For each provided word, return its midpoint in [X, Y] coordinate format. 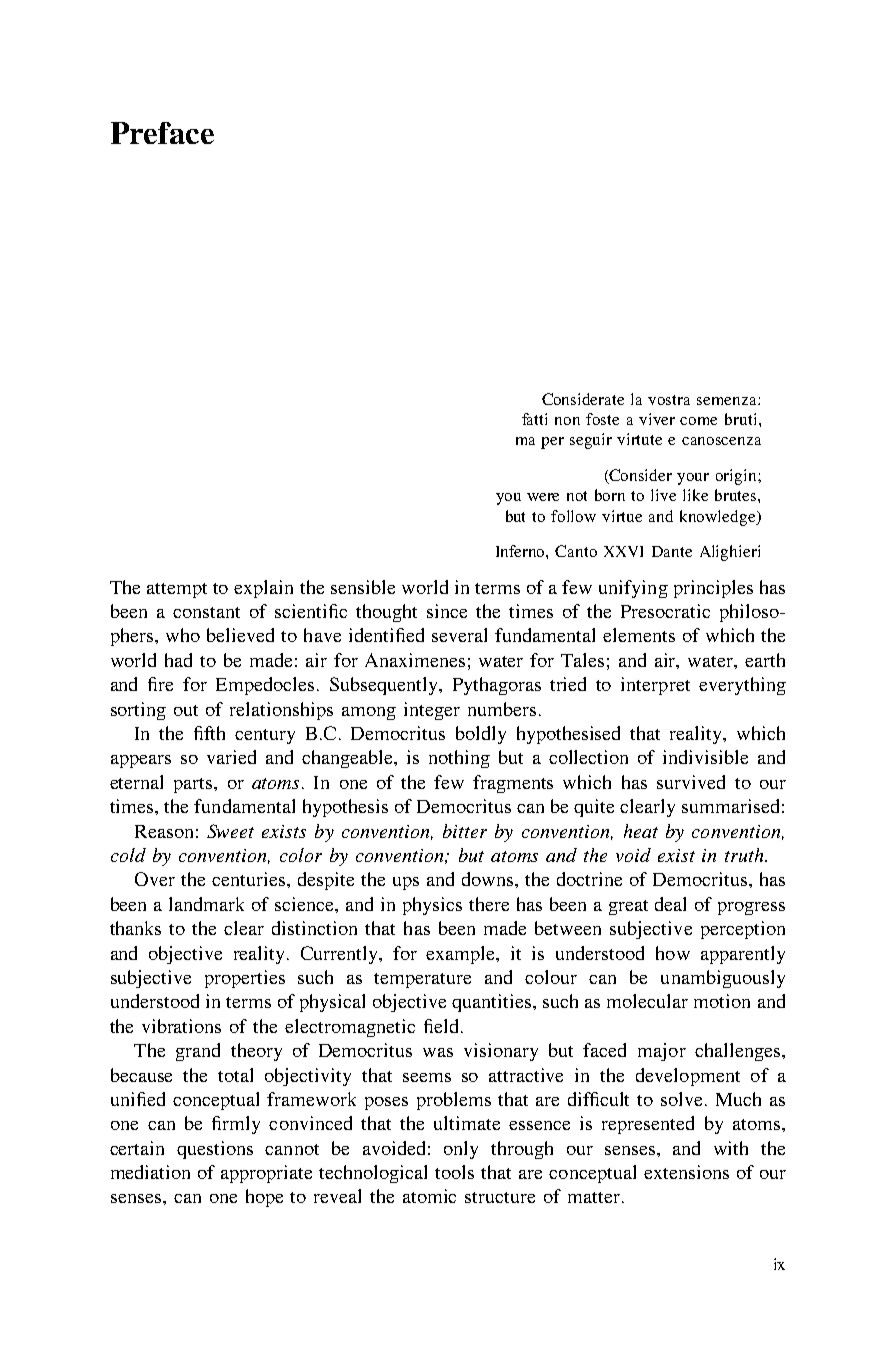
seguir [591, 441]
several [459, 635]
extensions [686, 1172]
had [178, 660]
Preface [162, 133]
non [567, 421]
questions [215, 1150]
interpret [655, 686]
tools [454, 1172]
